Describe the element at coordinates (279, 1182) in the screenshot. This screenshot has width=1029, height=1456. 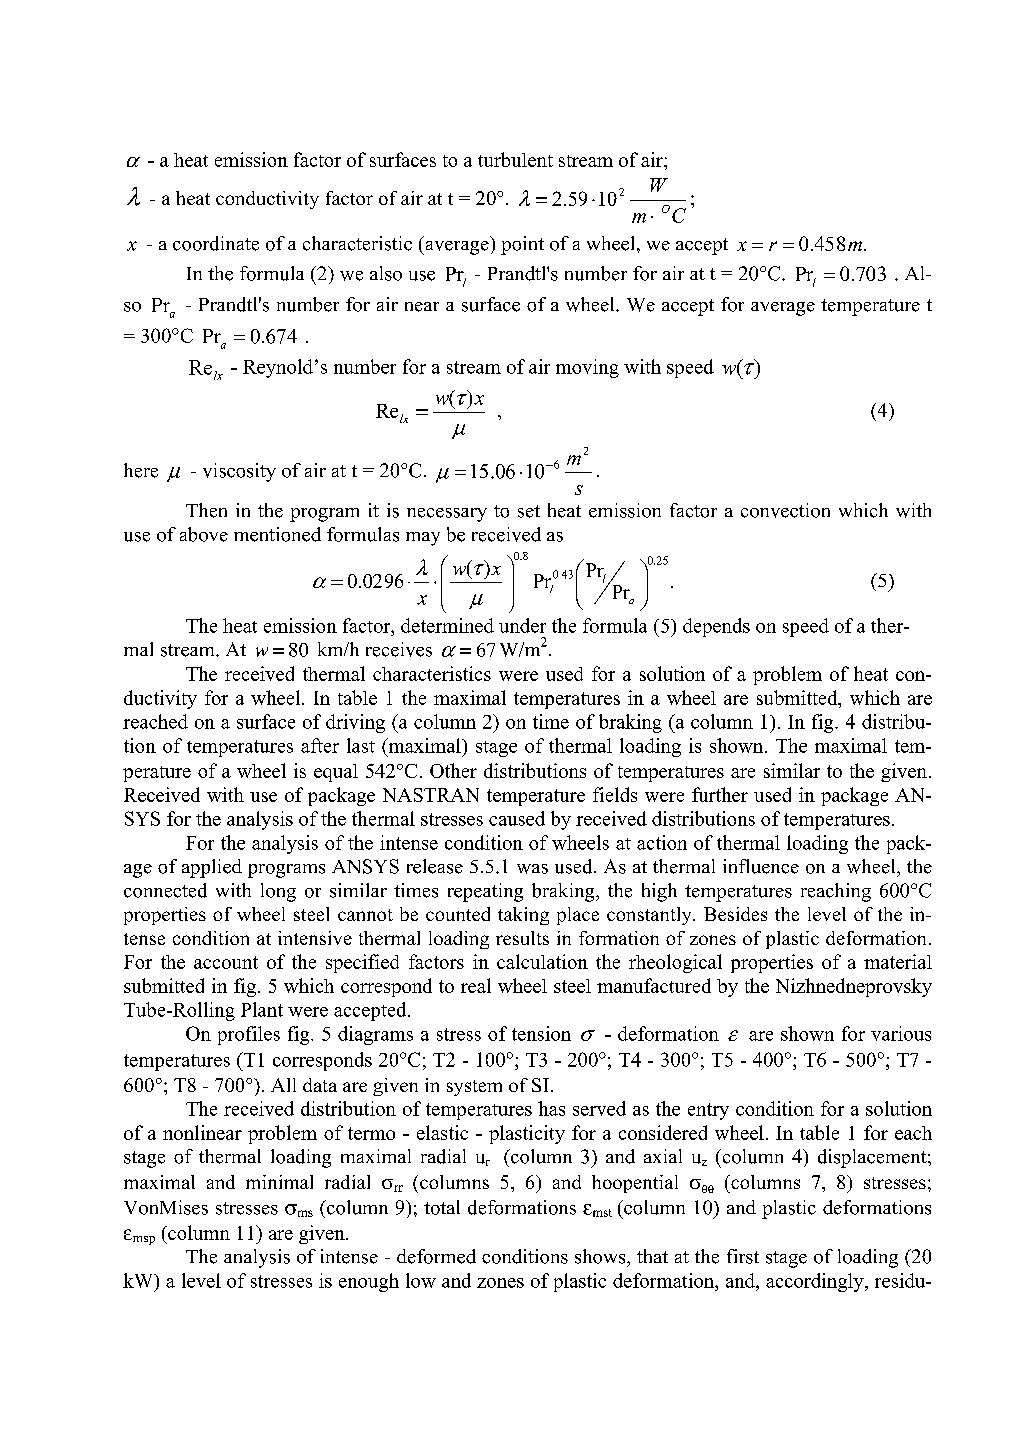
I see `minimal` at that location.
